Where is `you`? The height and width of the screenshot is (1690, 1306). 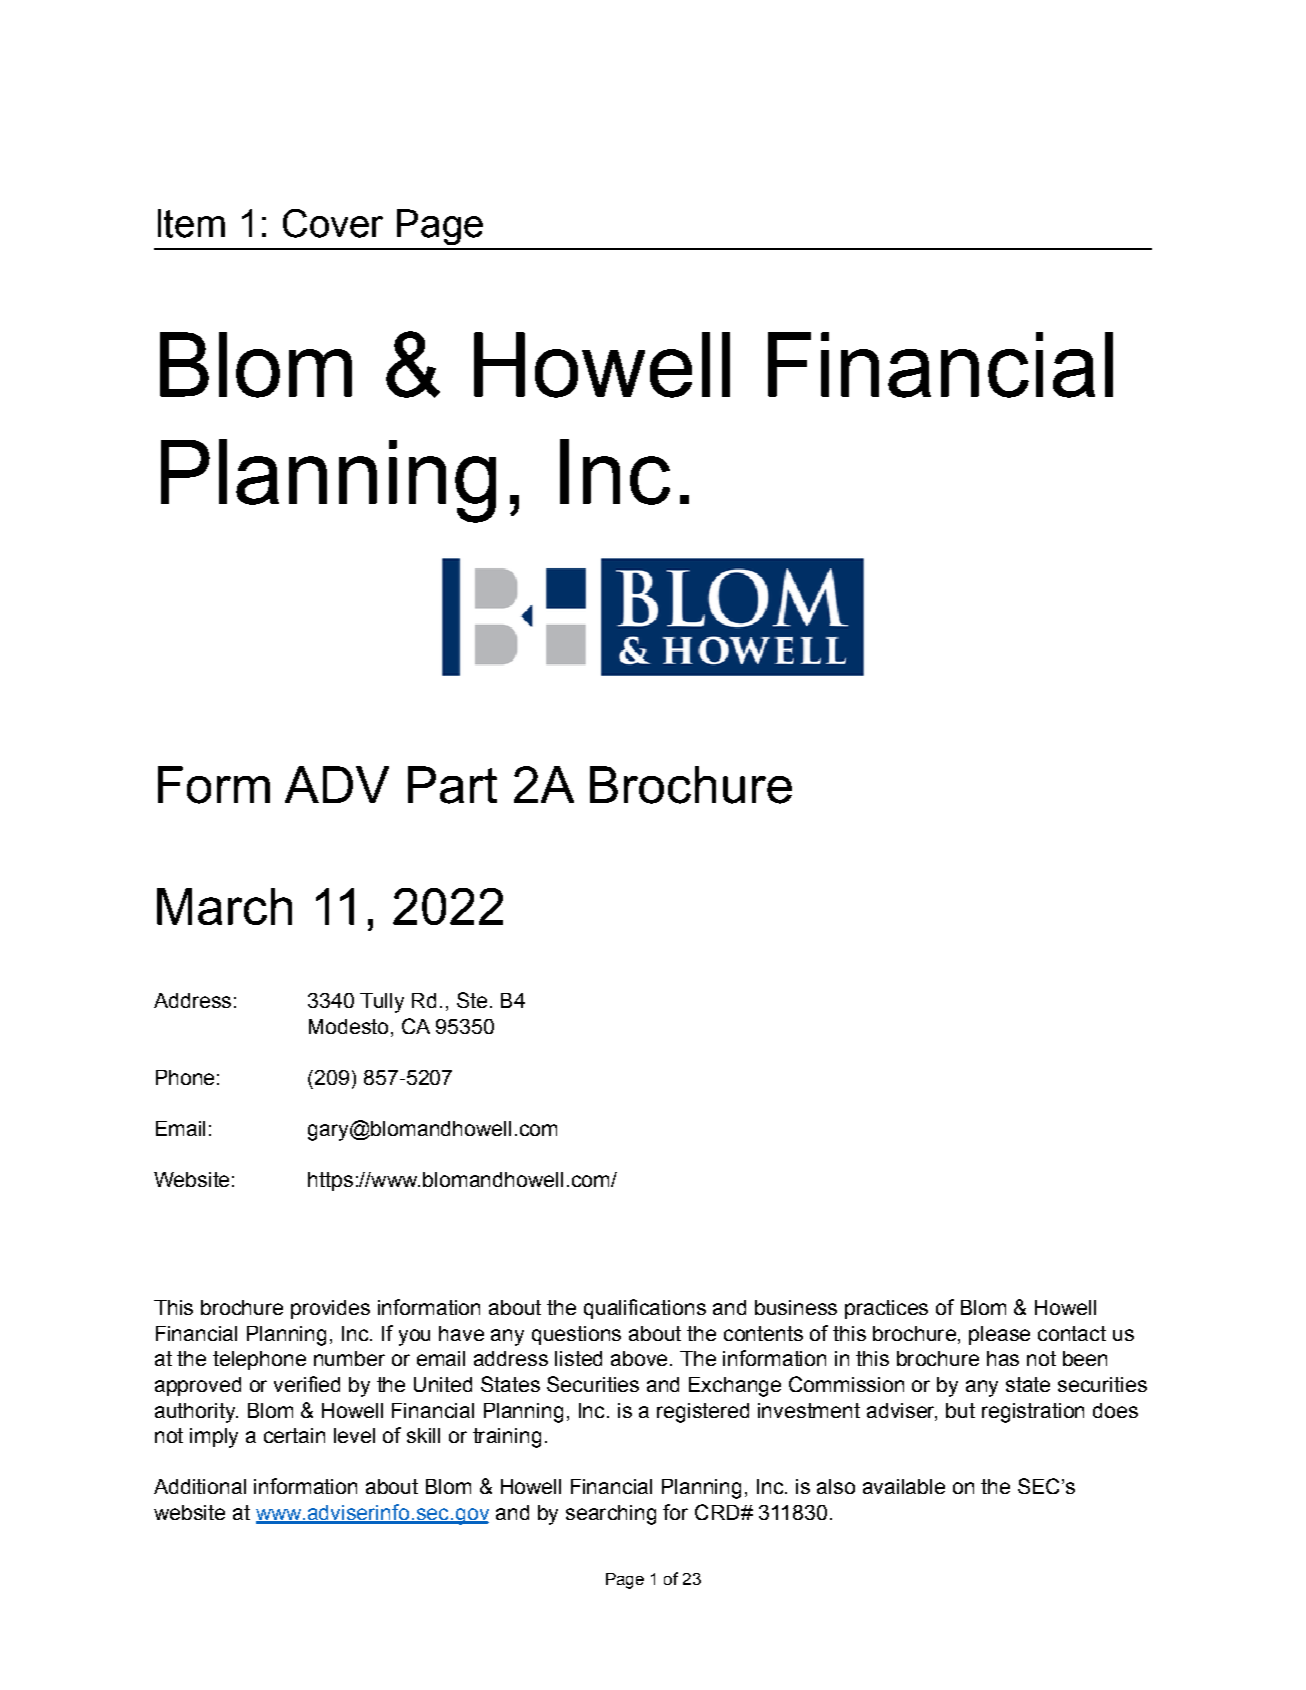 you is located at coordinates (414, 1337).
